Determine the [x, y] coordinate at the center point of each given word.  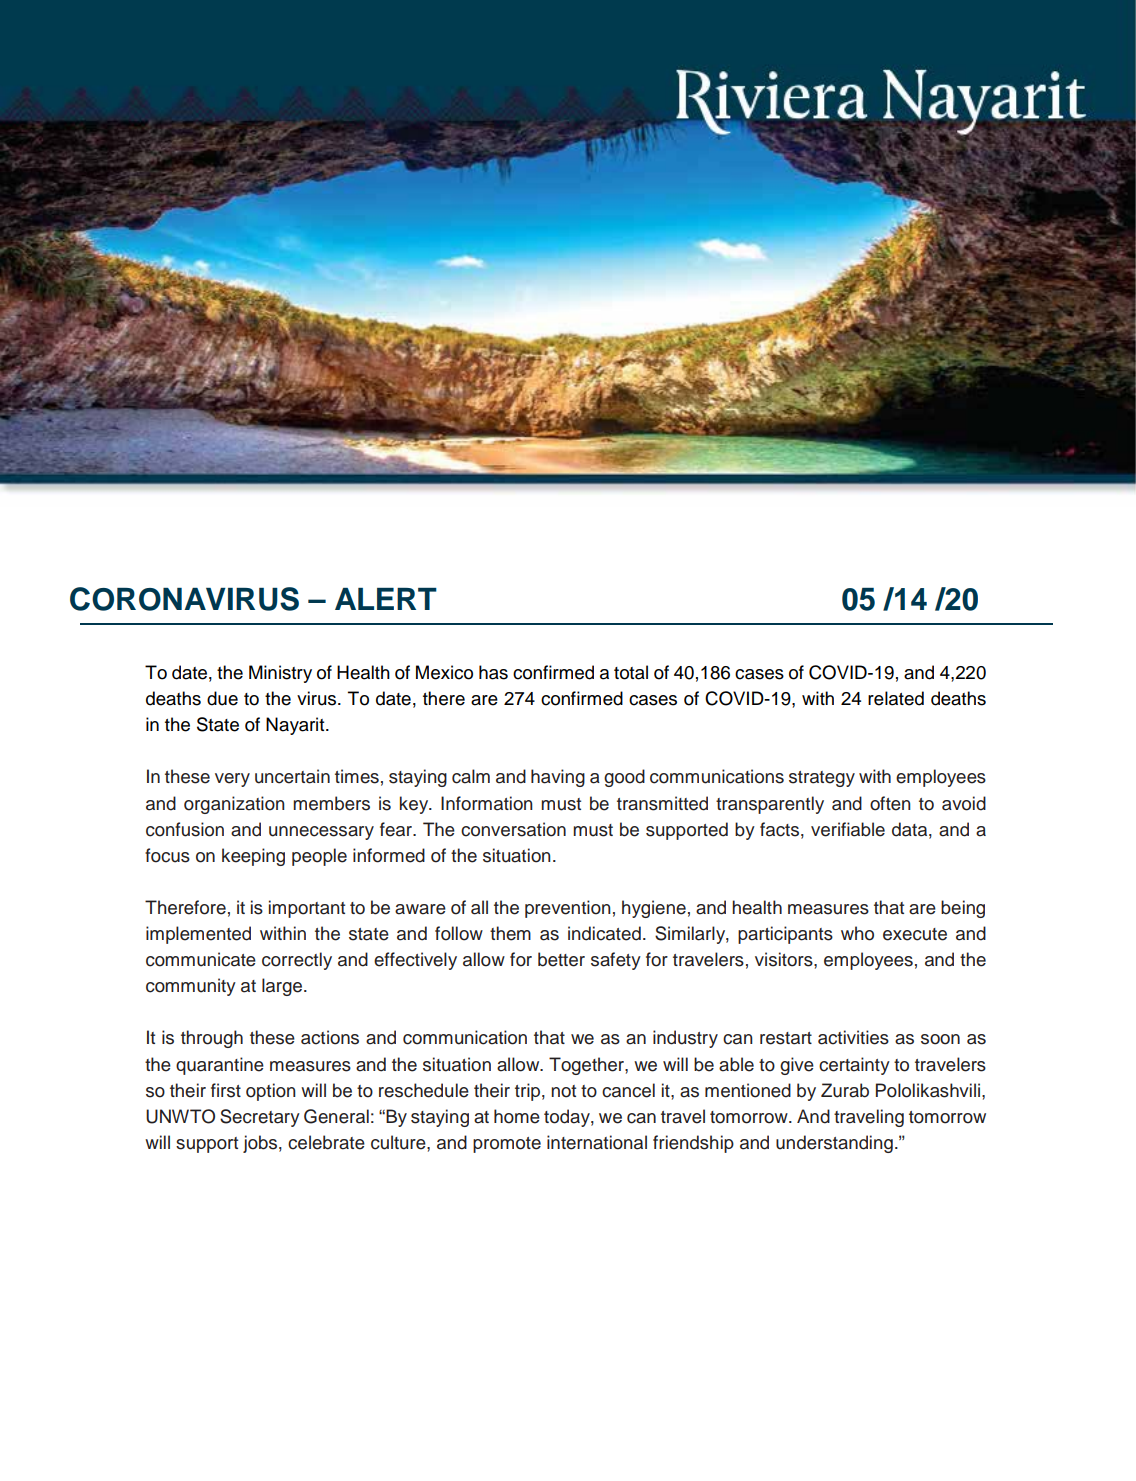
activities [853, 1037]
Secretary [260, 1118]
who [857, 933]
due [222, 698]
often [890, 803]
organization [234, 805]
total [631, 672]
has [493, 672]
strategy [822, 779]
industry [685, 1039]
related [896, 698]
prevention [568, 909]
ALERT [386, 599]
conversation [513, 829]
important [307, 909]
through [212, 1039]
